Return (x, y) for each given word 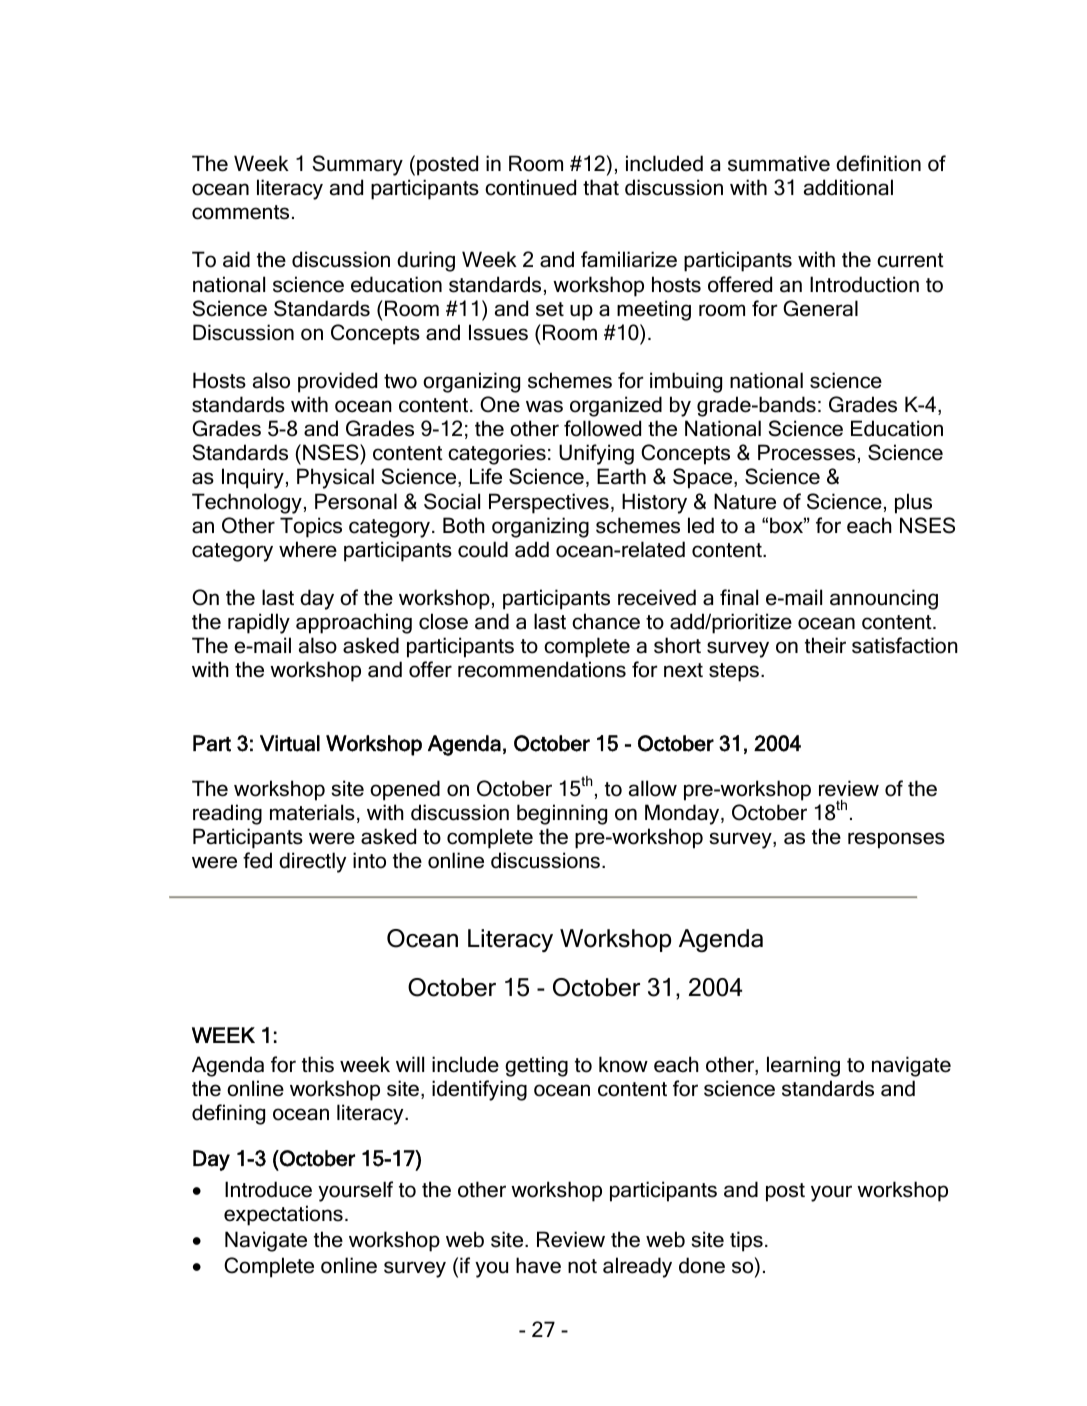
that (601, 187)
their (825, 645)
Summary (357, 165)
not (582, 1266)
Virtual (290, 743)
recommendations (542, 669)
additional (848, 187)
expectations (283, 1215)
